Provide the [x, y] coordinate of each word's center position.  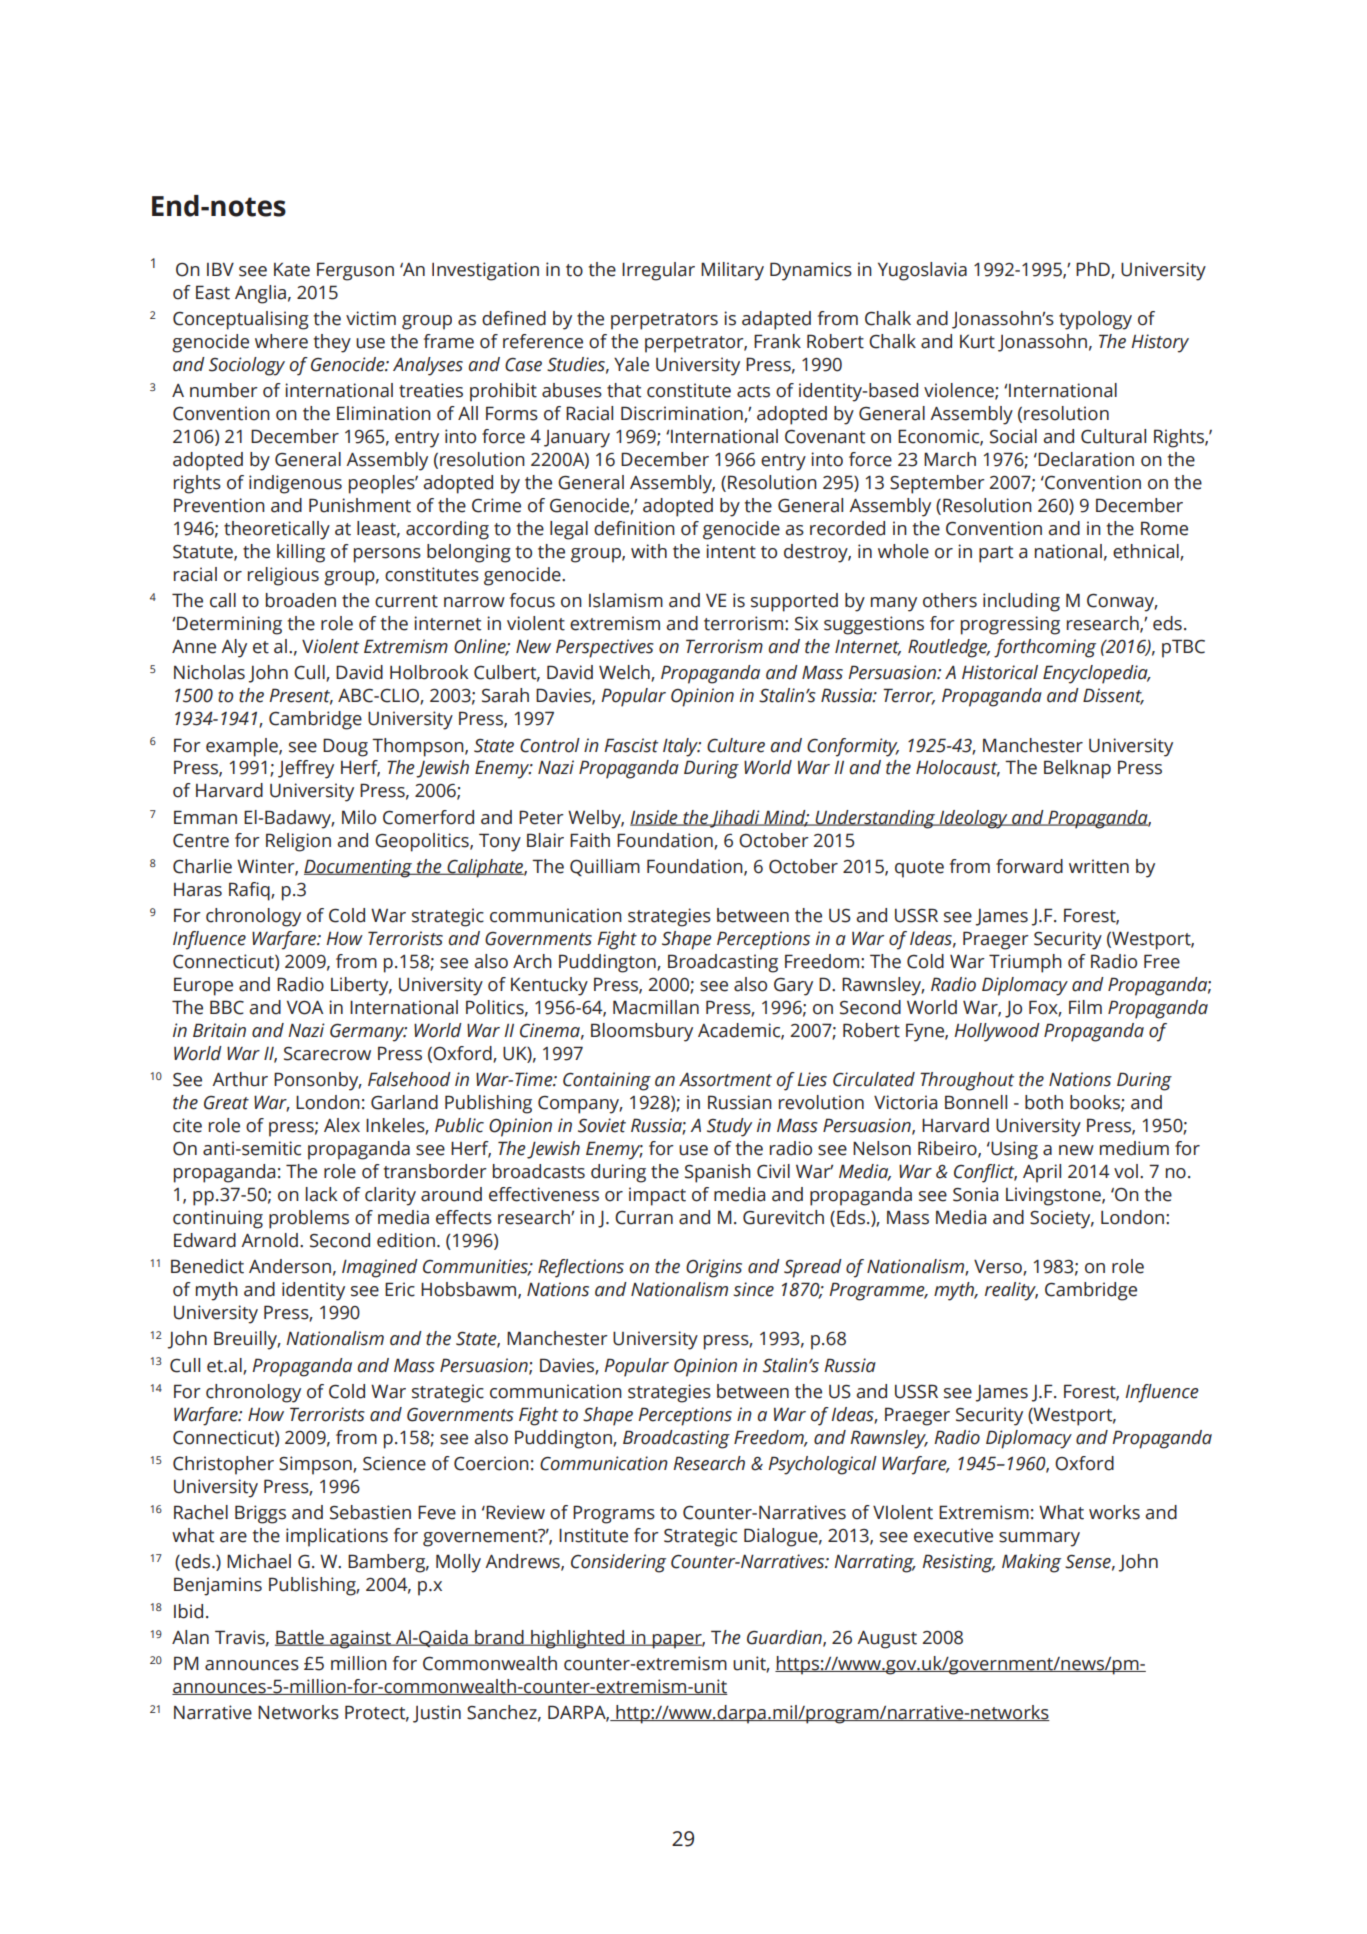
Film [1085, 1007]
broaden [301, 600]
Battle [300, 1638]
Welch [625, 673]
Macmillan [656, 1007]
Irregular [658, 271]
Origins [714, 1268]
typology [1095, 320]
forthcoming [1045, 648]
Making [1031, 1563]
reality [1011, 1291]
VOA [305, 1007]
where [281, 341]
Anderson [290, 1266]
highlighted [578, 1639]
